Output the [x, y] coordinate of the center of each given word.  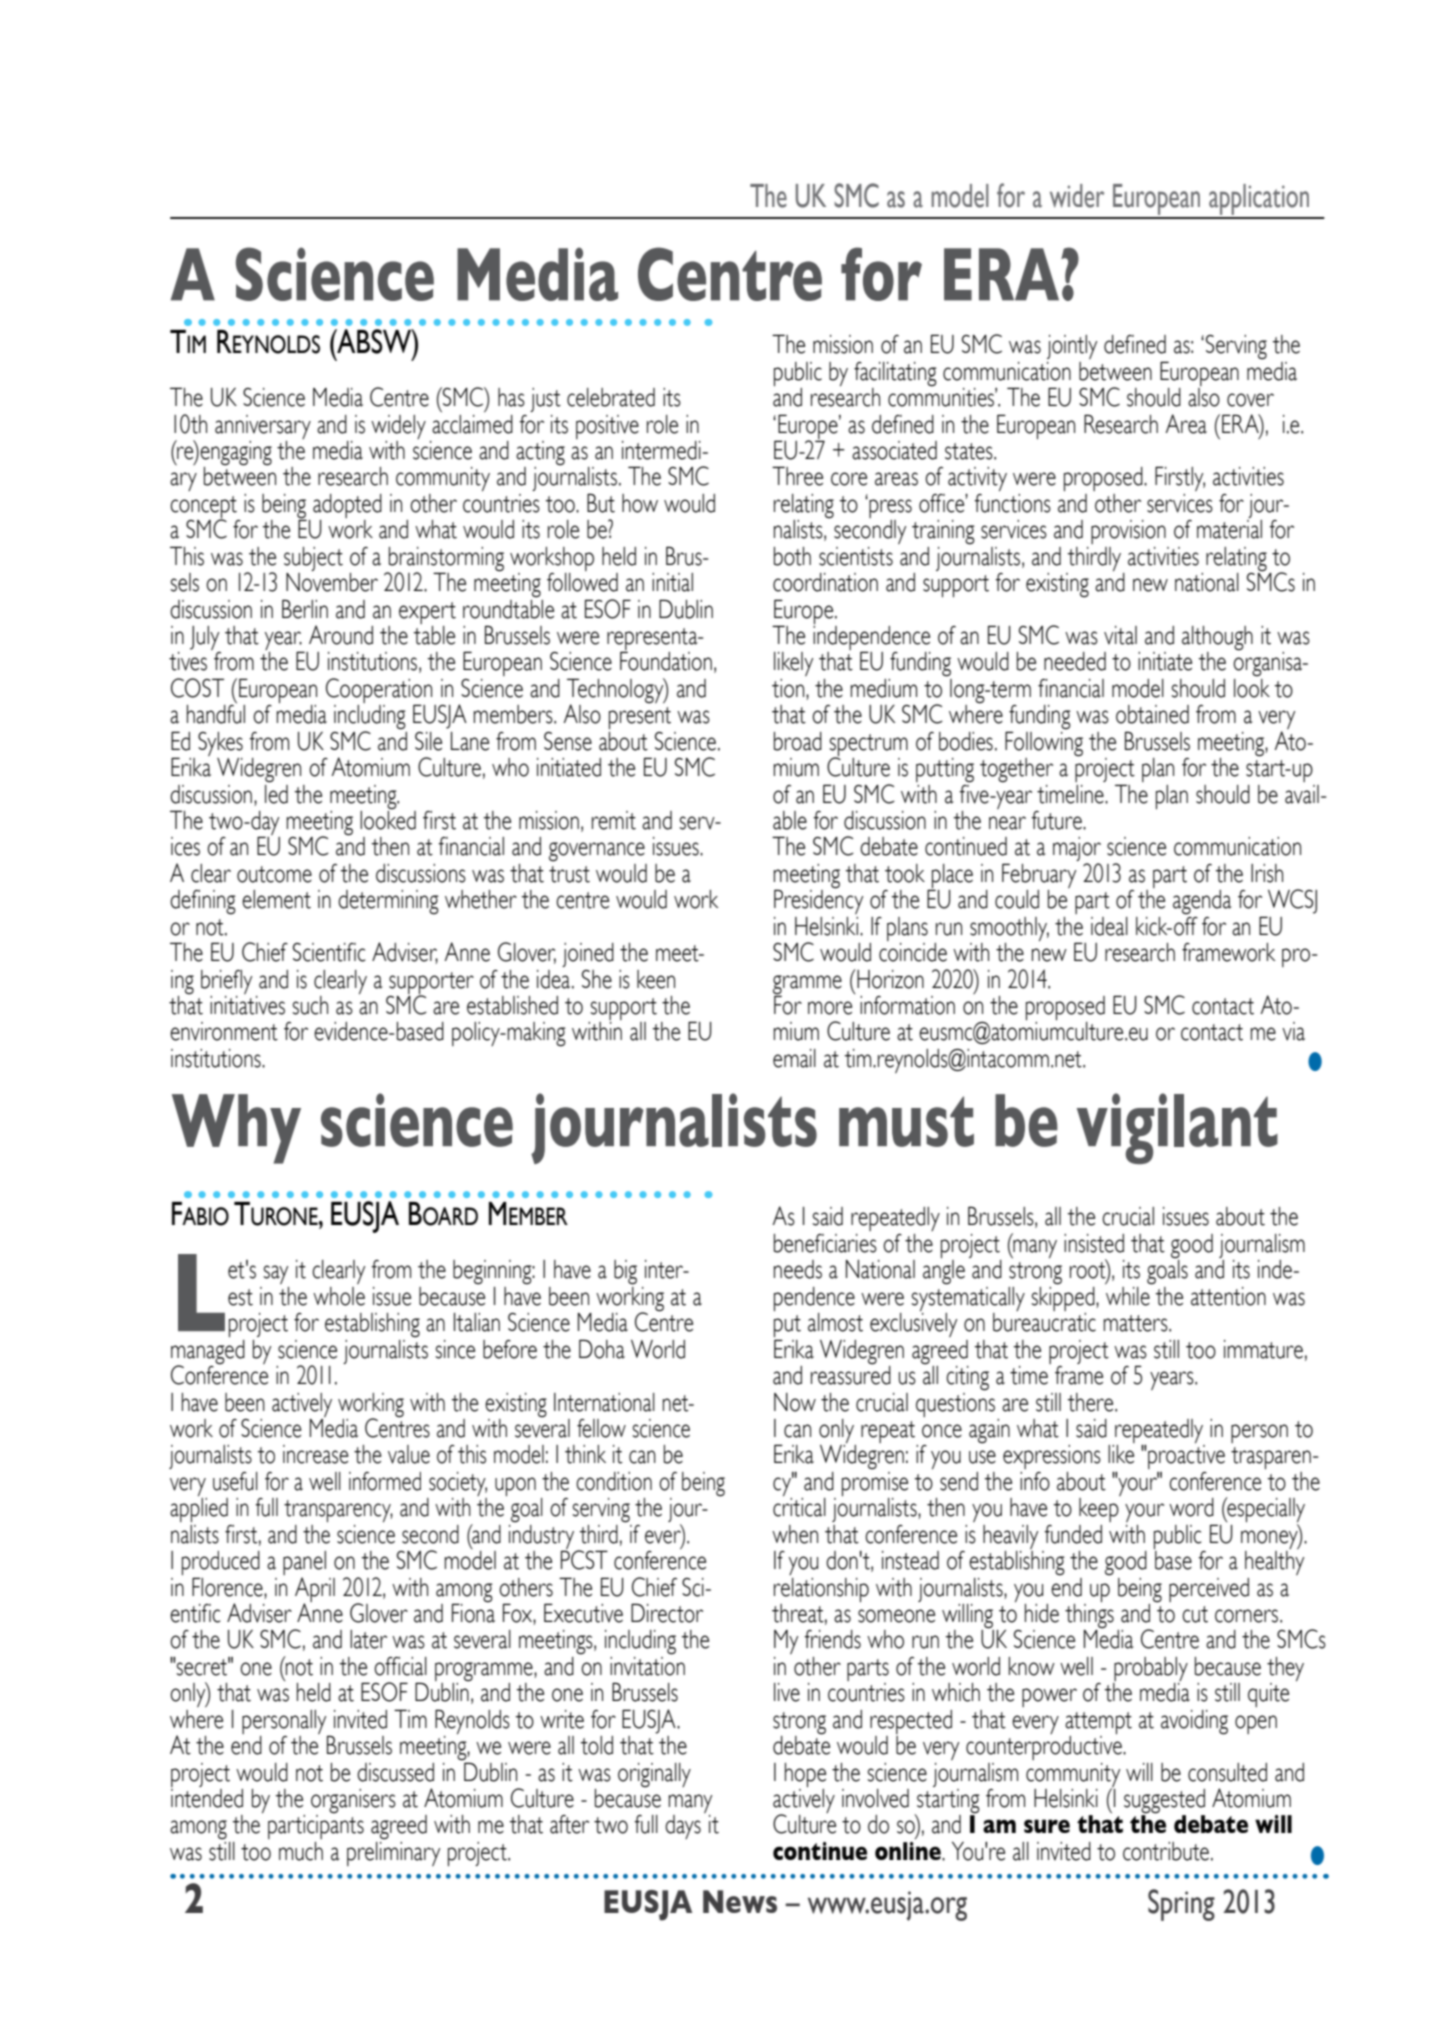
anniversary [263, 427]
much [301, 1851]
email [794, 1058]
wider [1077, 196]
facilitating [895, 374]
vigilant [1177, 1128]
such [310, 1005]
